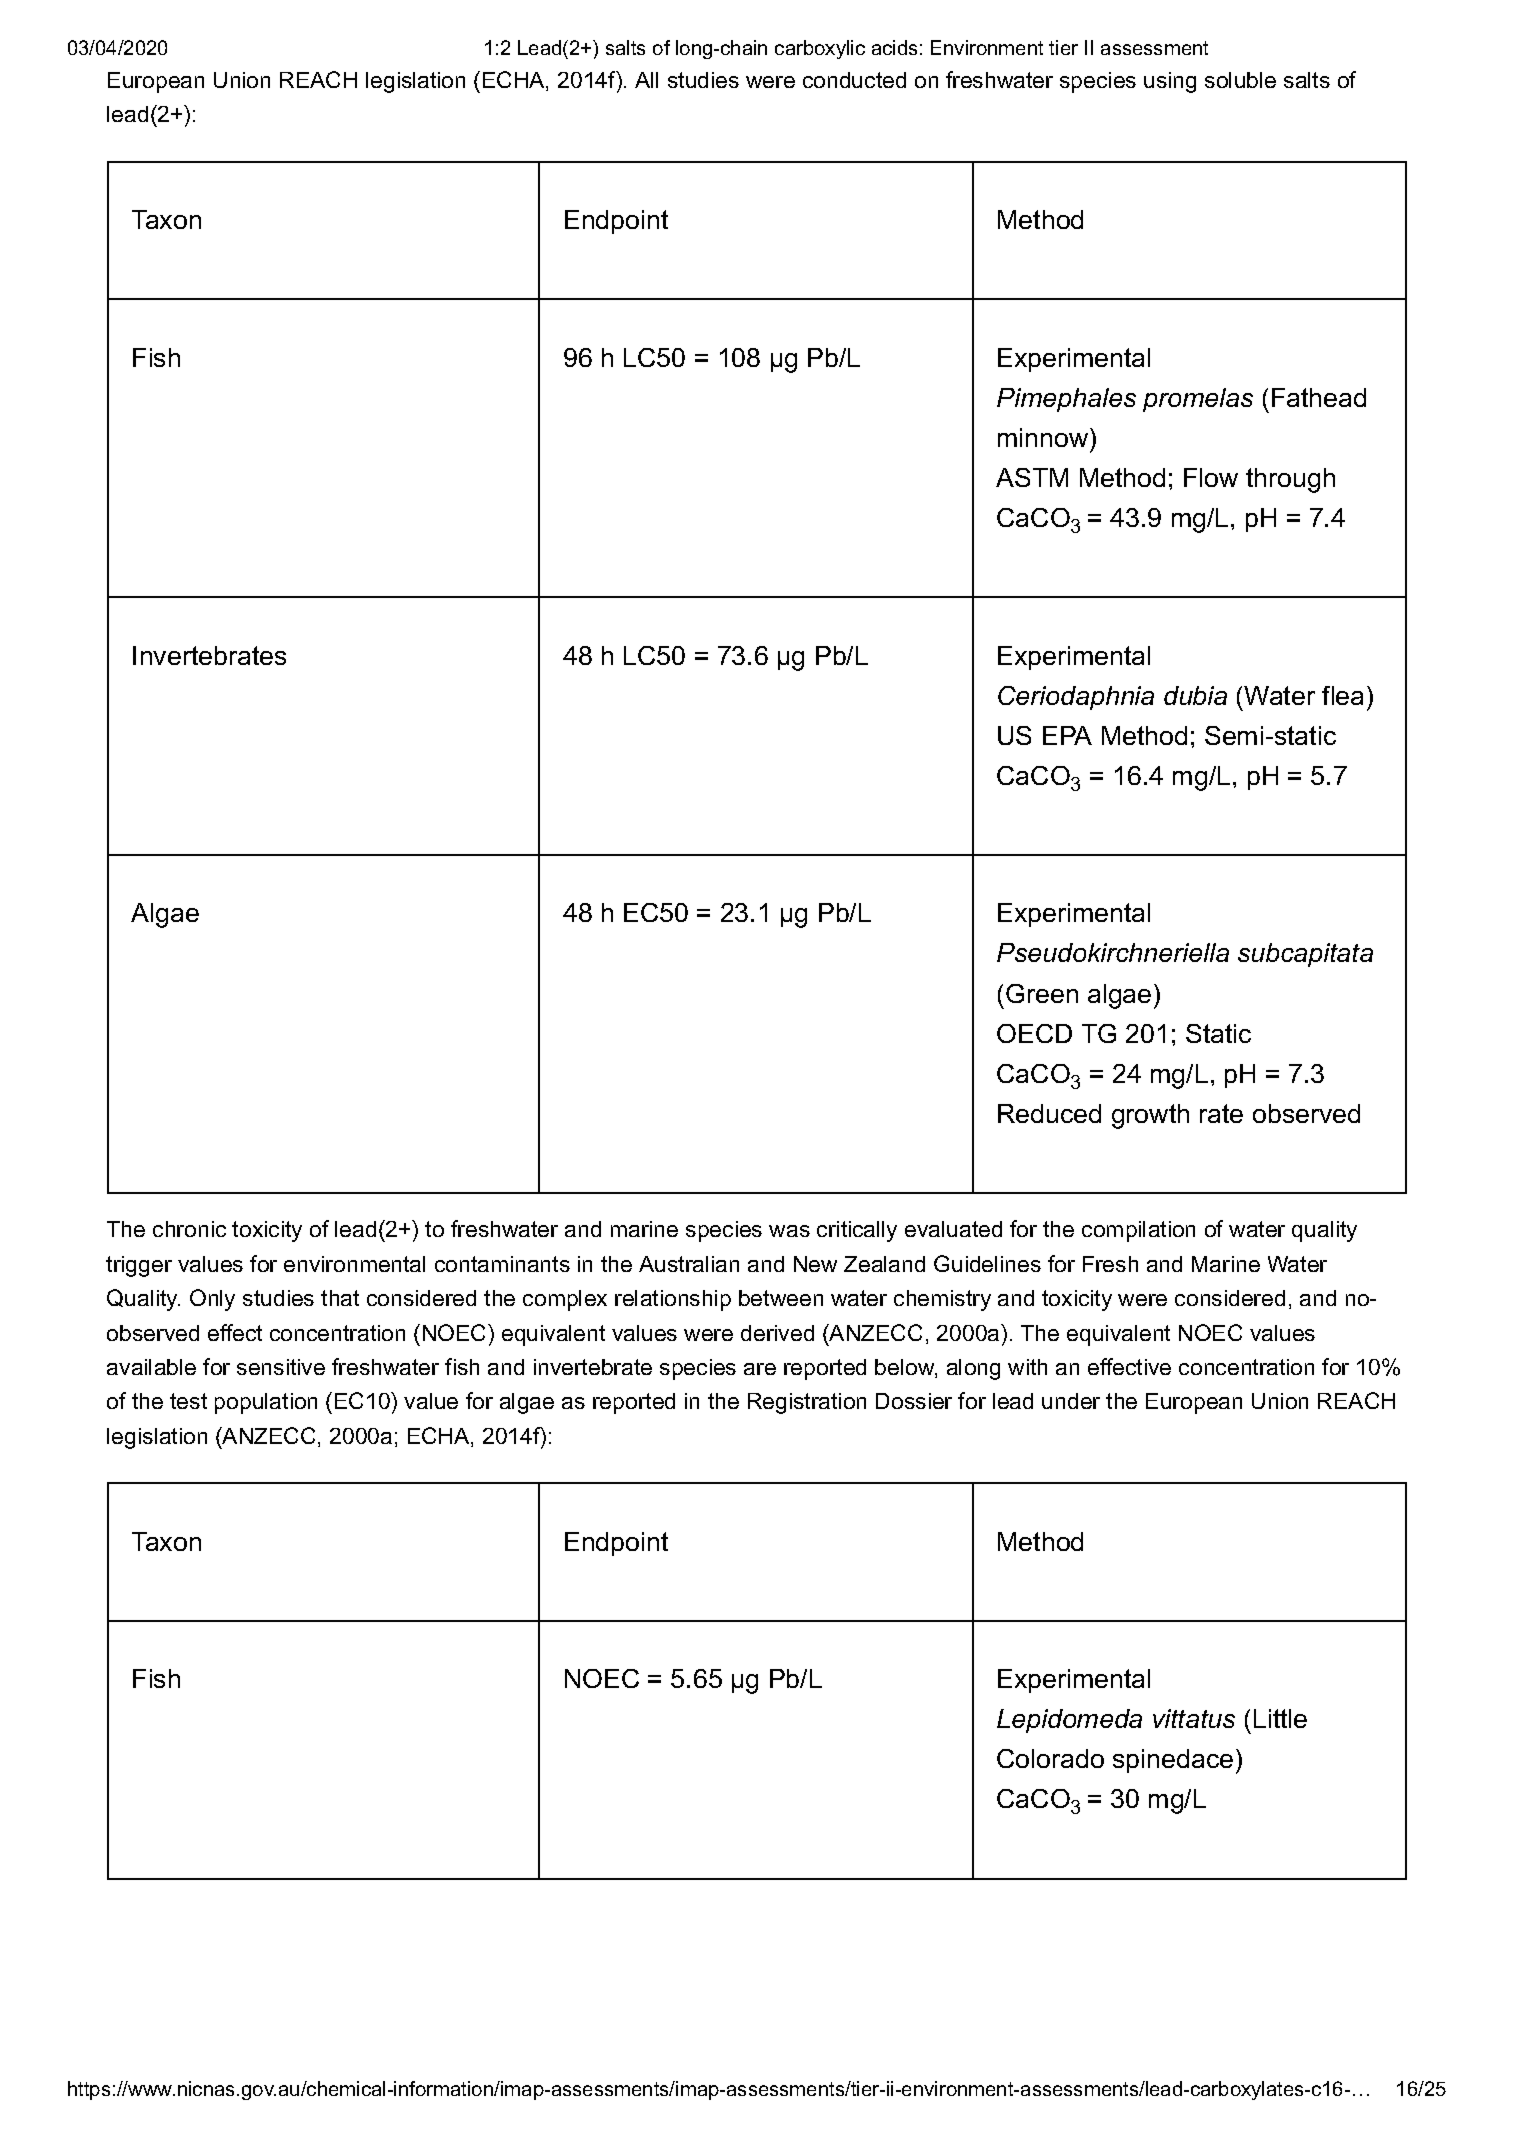  I want to click on using, so click(1170, 82).
